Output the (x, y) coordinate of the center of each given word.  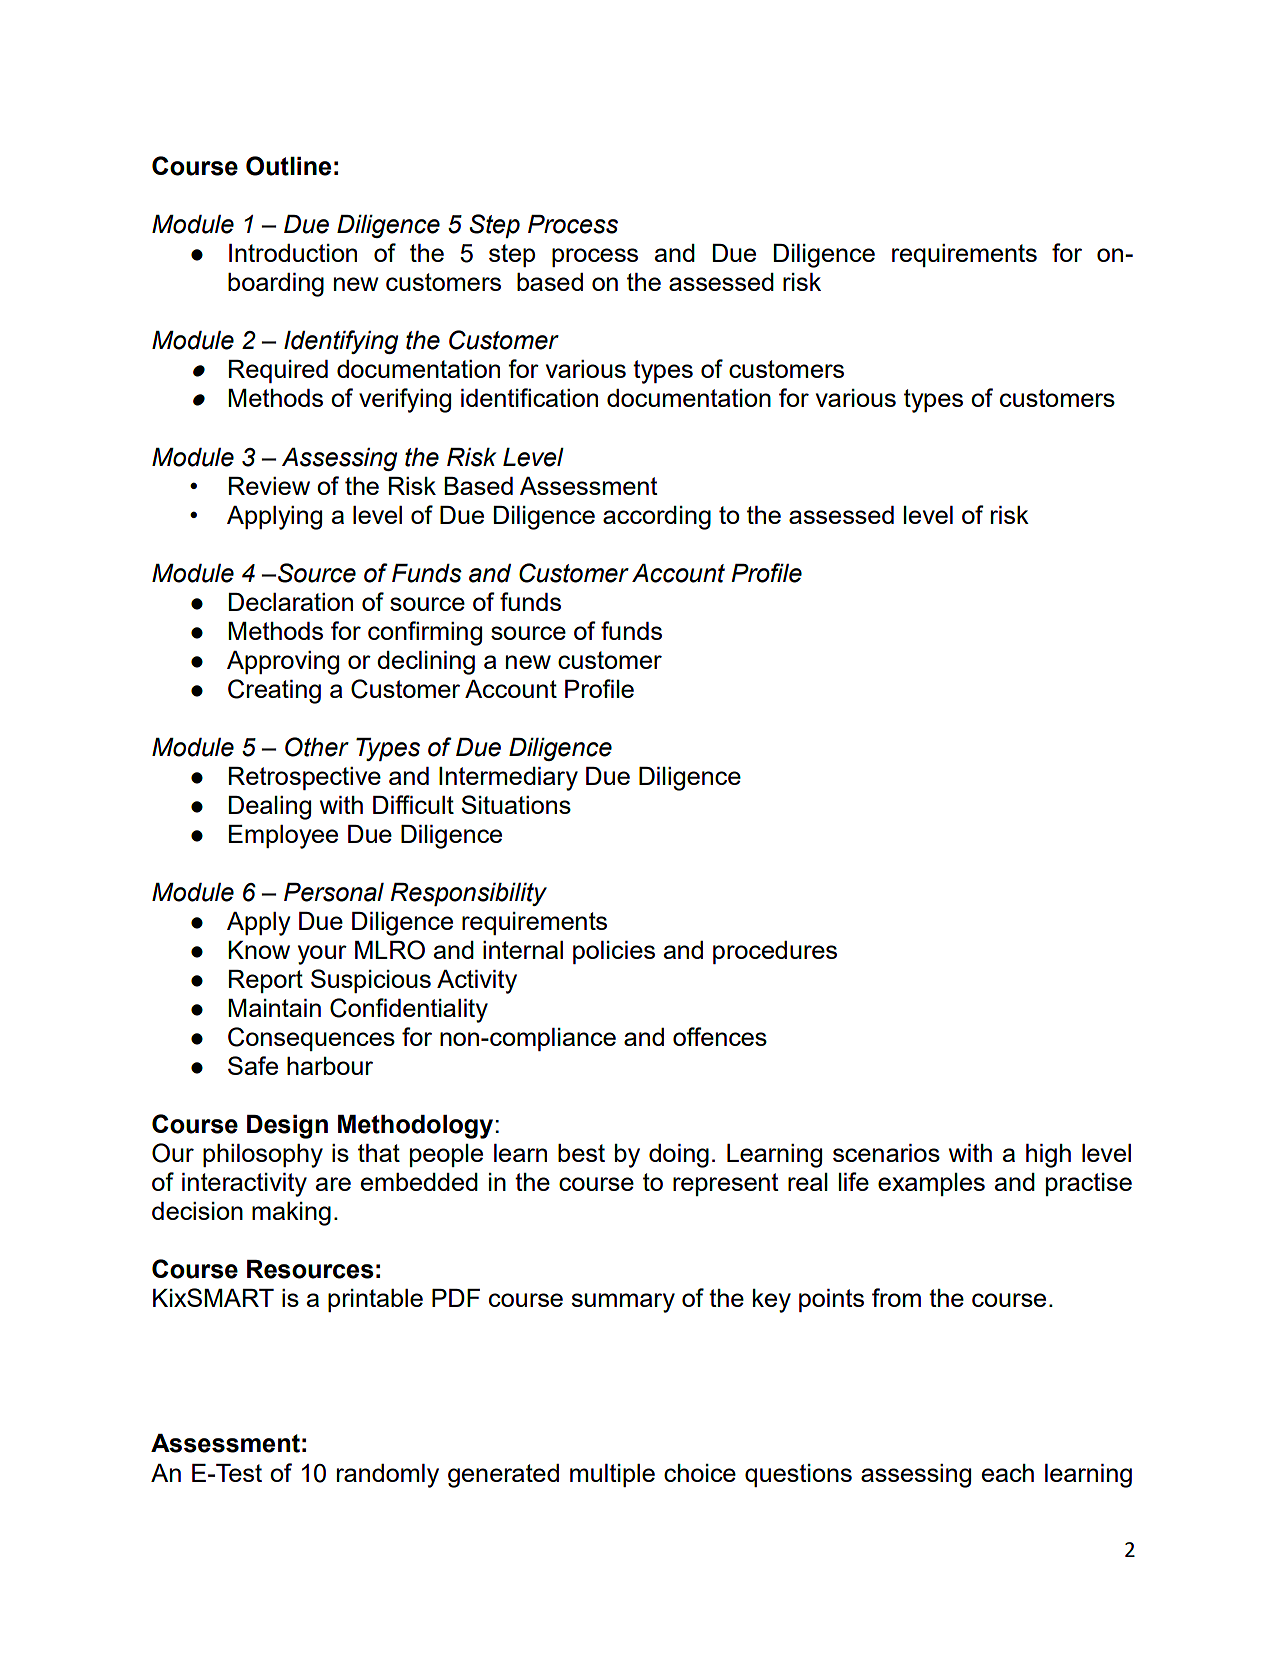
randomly (388, 1476)
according (657, 518)
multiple (612, 1475)
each (1008, 1473)
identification (529, 397)
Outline (288, 166)
